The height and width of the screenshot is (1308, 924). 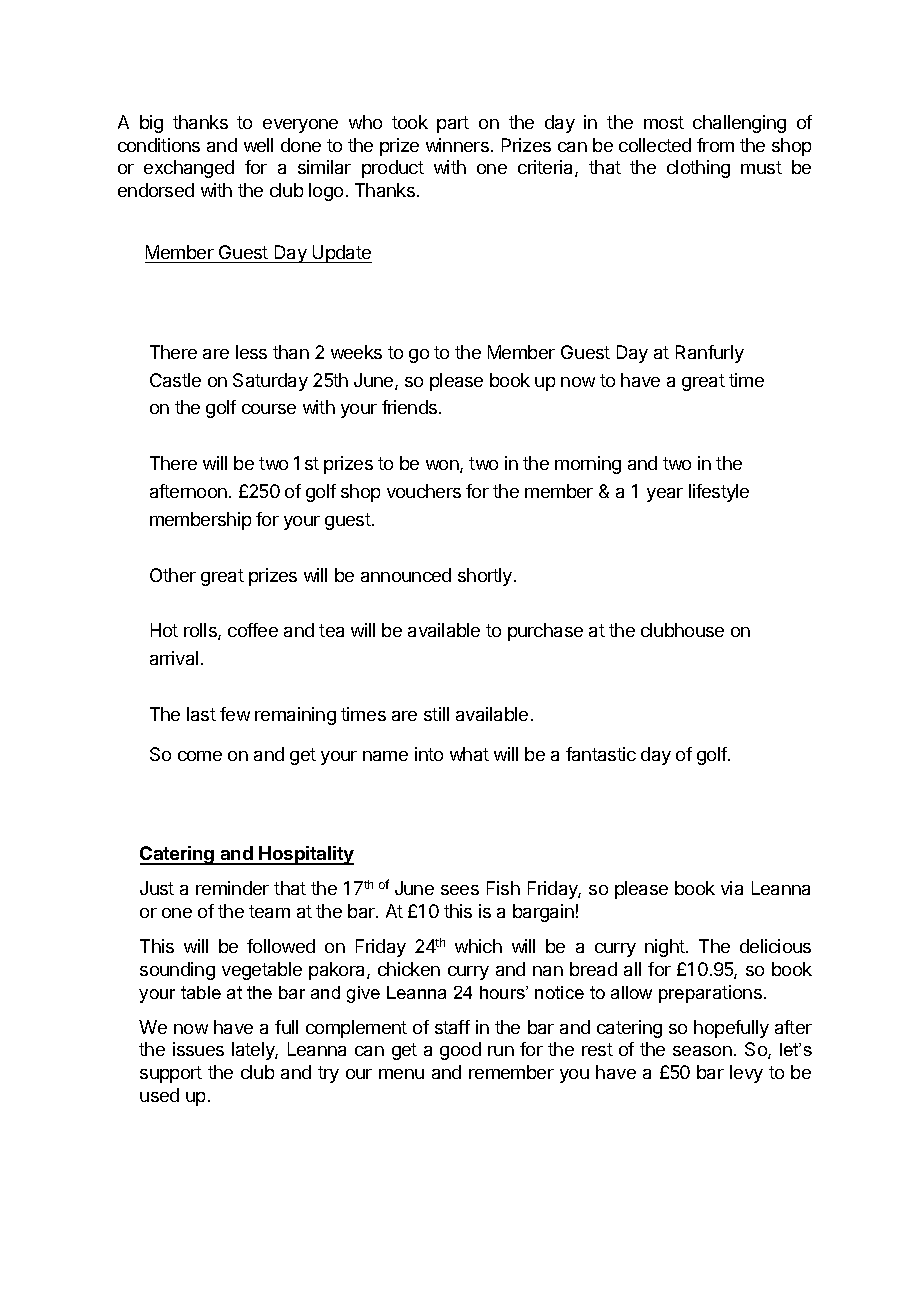 I want to click on good, so click(x=460, y=1051).
